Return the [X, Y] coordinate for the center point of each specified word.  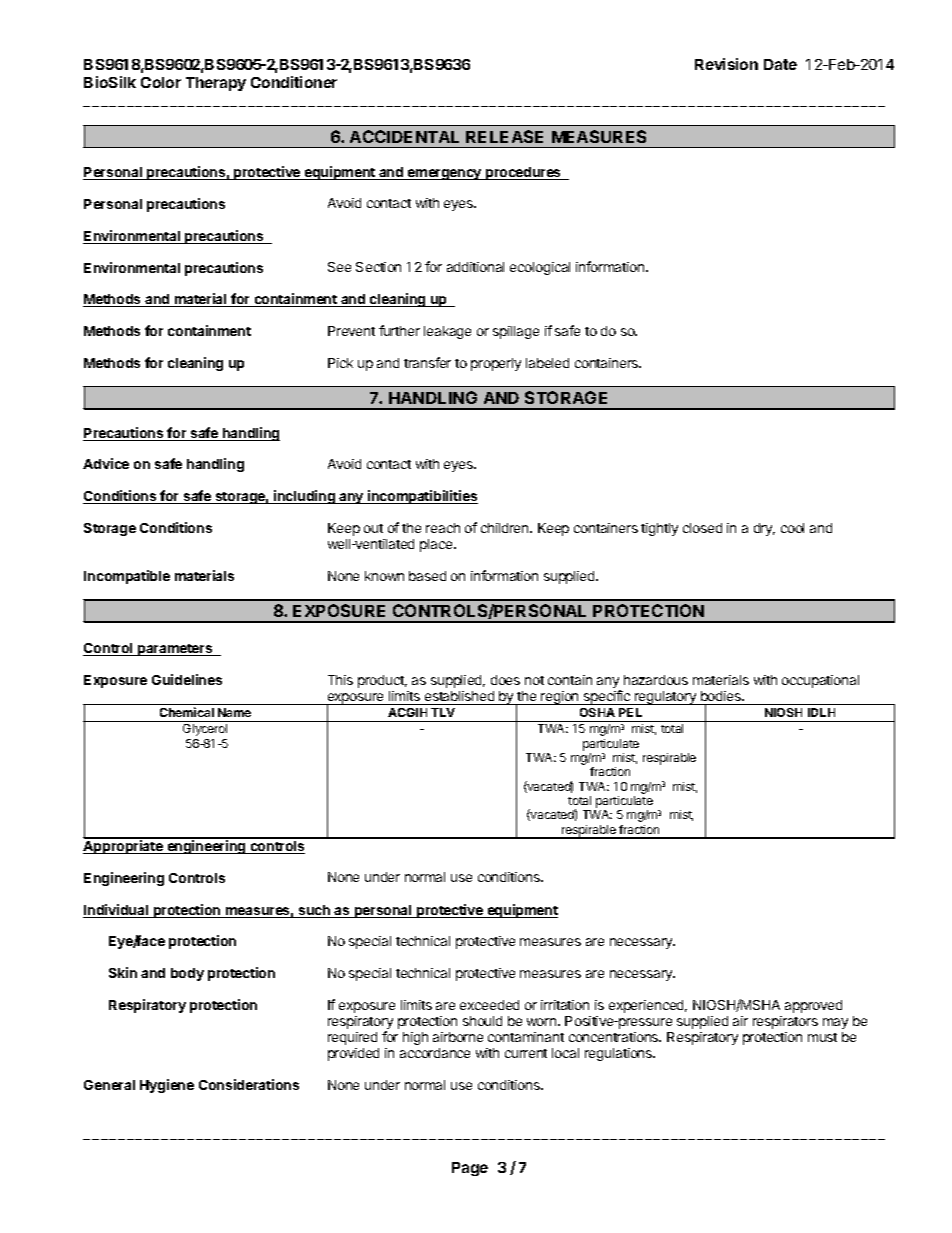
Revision [726, 64]
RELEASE [504, 136]
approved [813, 1006]
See [339, 267]
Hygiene [167, 1086]
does [505, 680]
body [187, 974]
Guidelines [187, 679]
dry [764, 529]
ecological [540, 268]
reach [443, 528]
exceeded [489, 1005]
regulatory [666, 698]
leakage [447, 332]
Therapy [216, 84]
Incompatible [127, 577]
